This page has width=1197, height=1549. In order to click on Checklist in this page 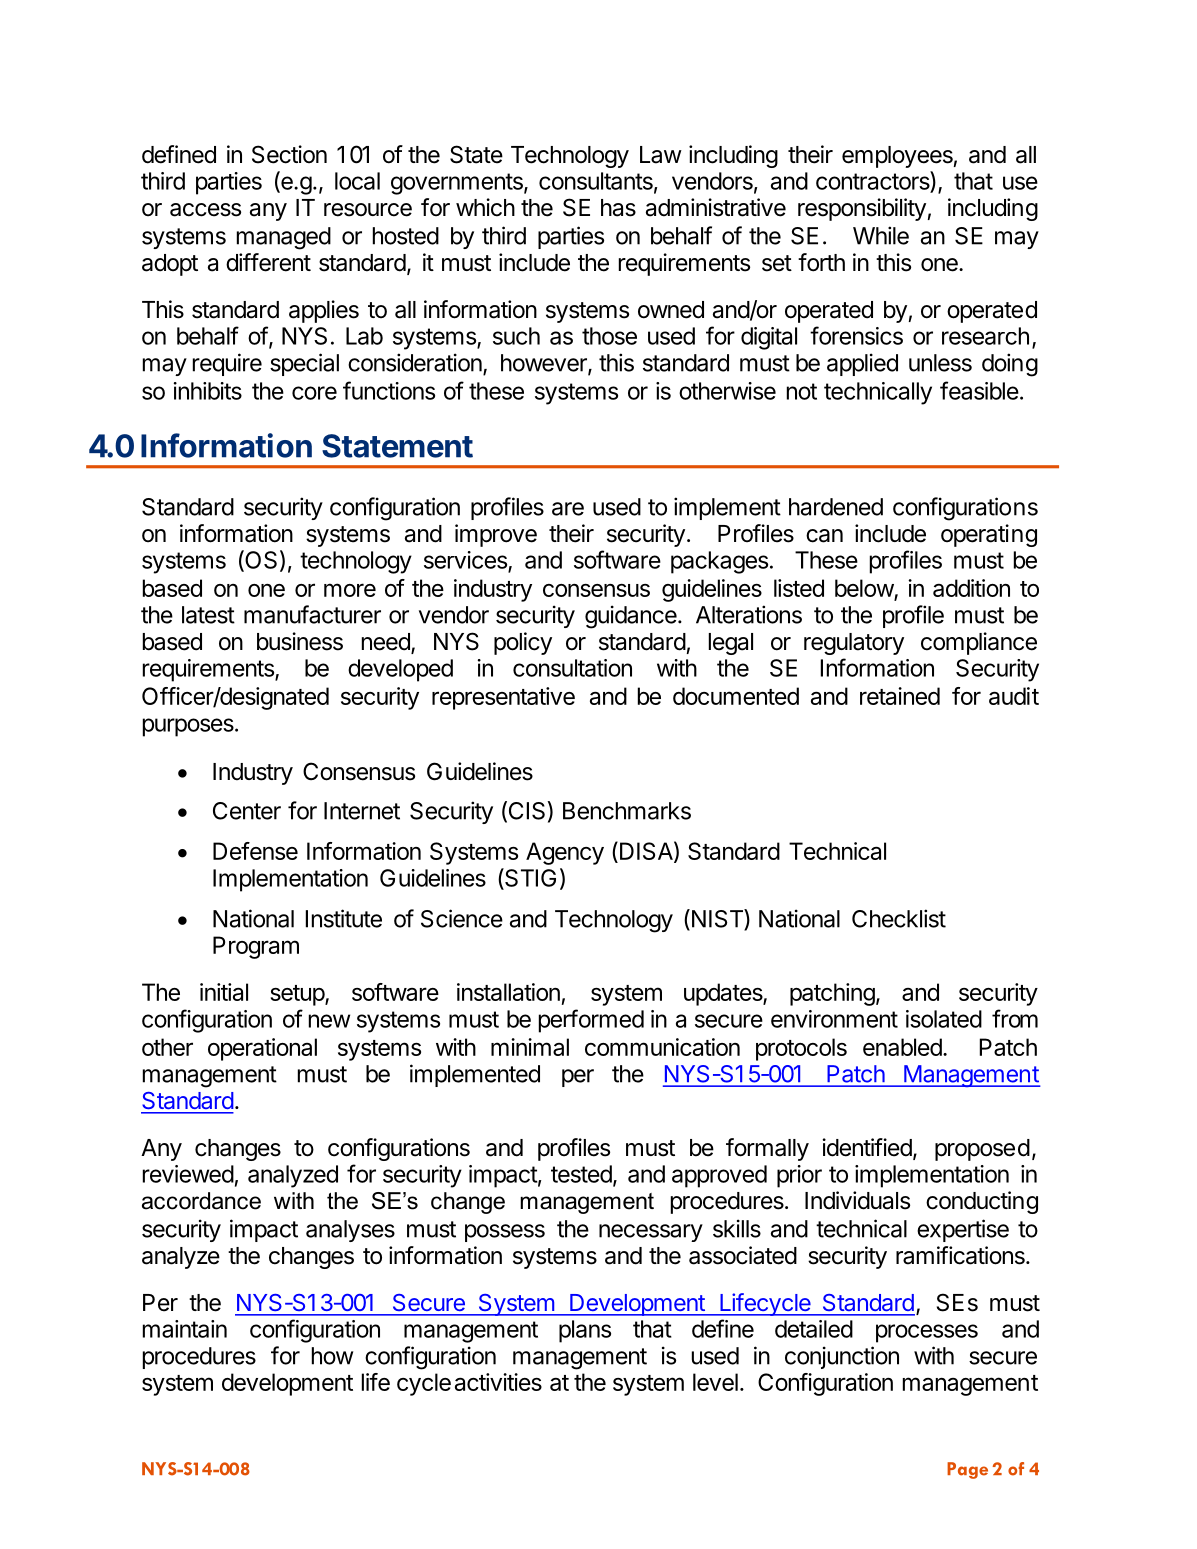, I will do `click(899, 918)`.
